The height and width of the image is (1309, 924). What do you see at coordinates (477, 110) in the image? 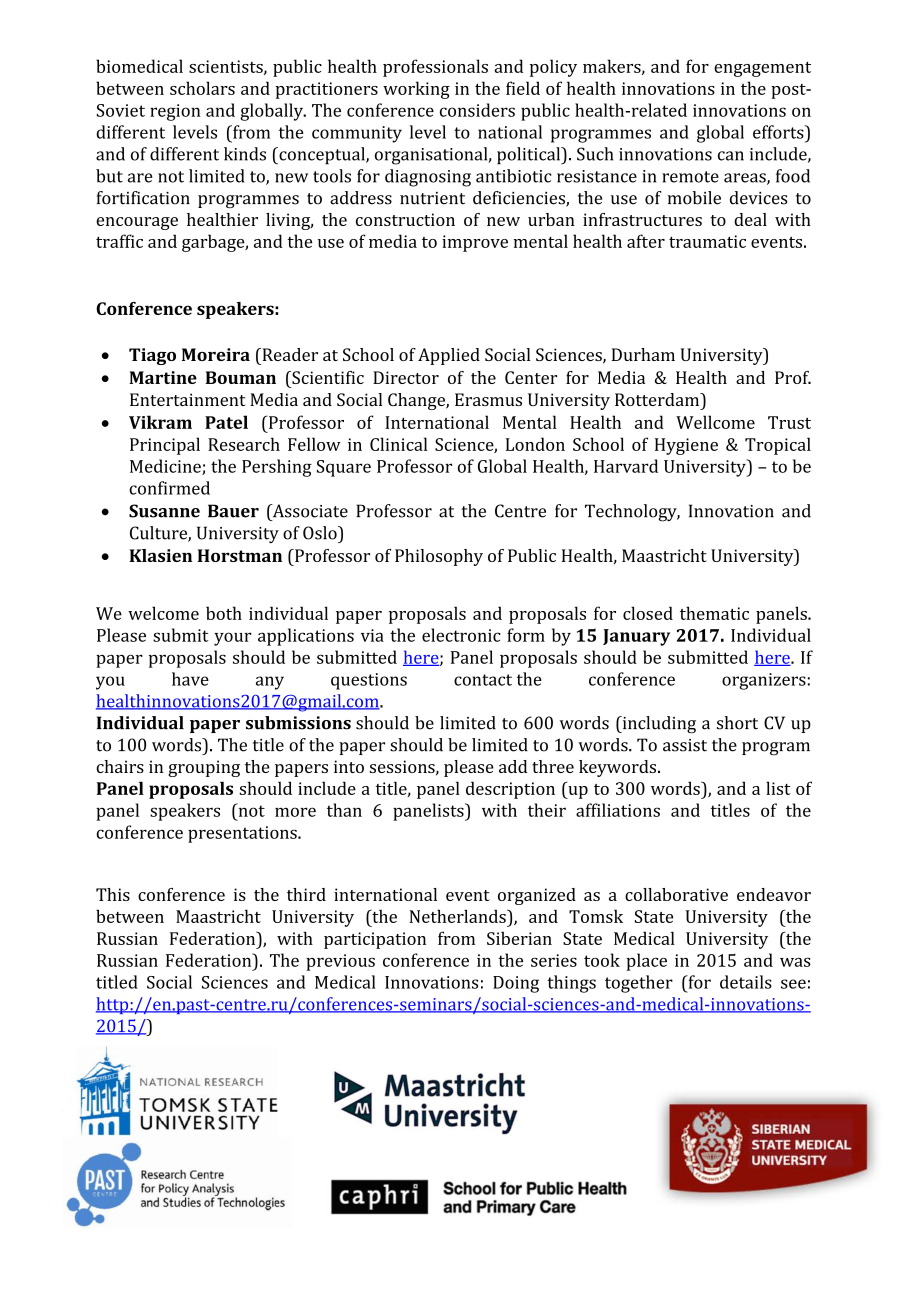
I see `considers` at bounding box center [477, 110].
